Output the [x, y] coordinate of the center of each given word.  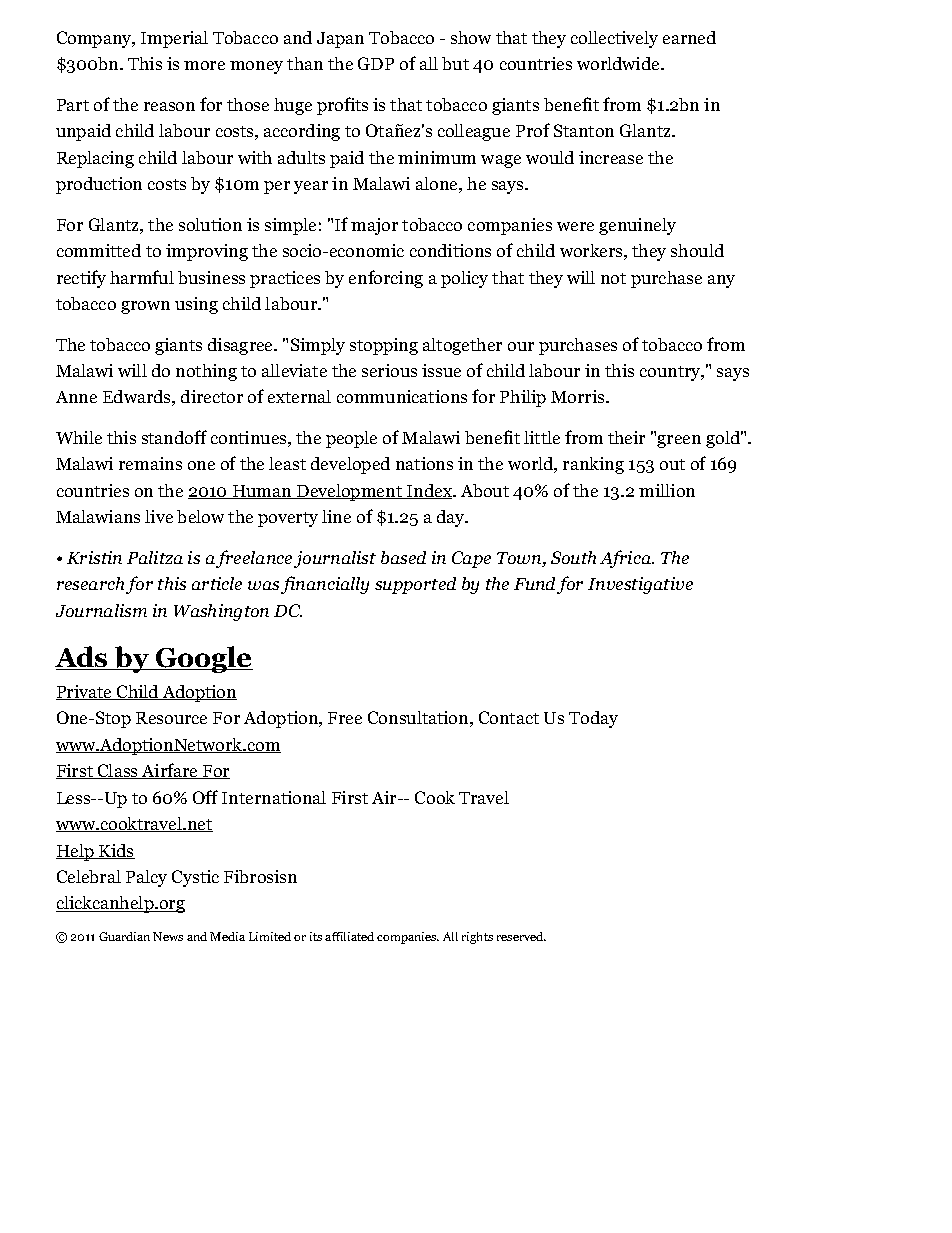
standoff [174, 437]
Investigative [640, 585]
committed [99, 250]
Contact [509, 717]
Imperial [174, 39]
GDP [376, 63]
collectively [614, 39]
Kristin [94, 557]
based [403, 557]
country [671, 373]
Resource [171, 718]
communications [402, 396]
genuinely [637, 226]
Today [593, 719]
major [374, 226]
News [168, 936]
